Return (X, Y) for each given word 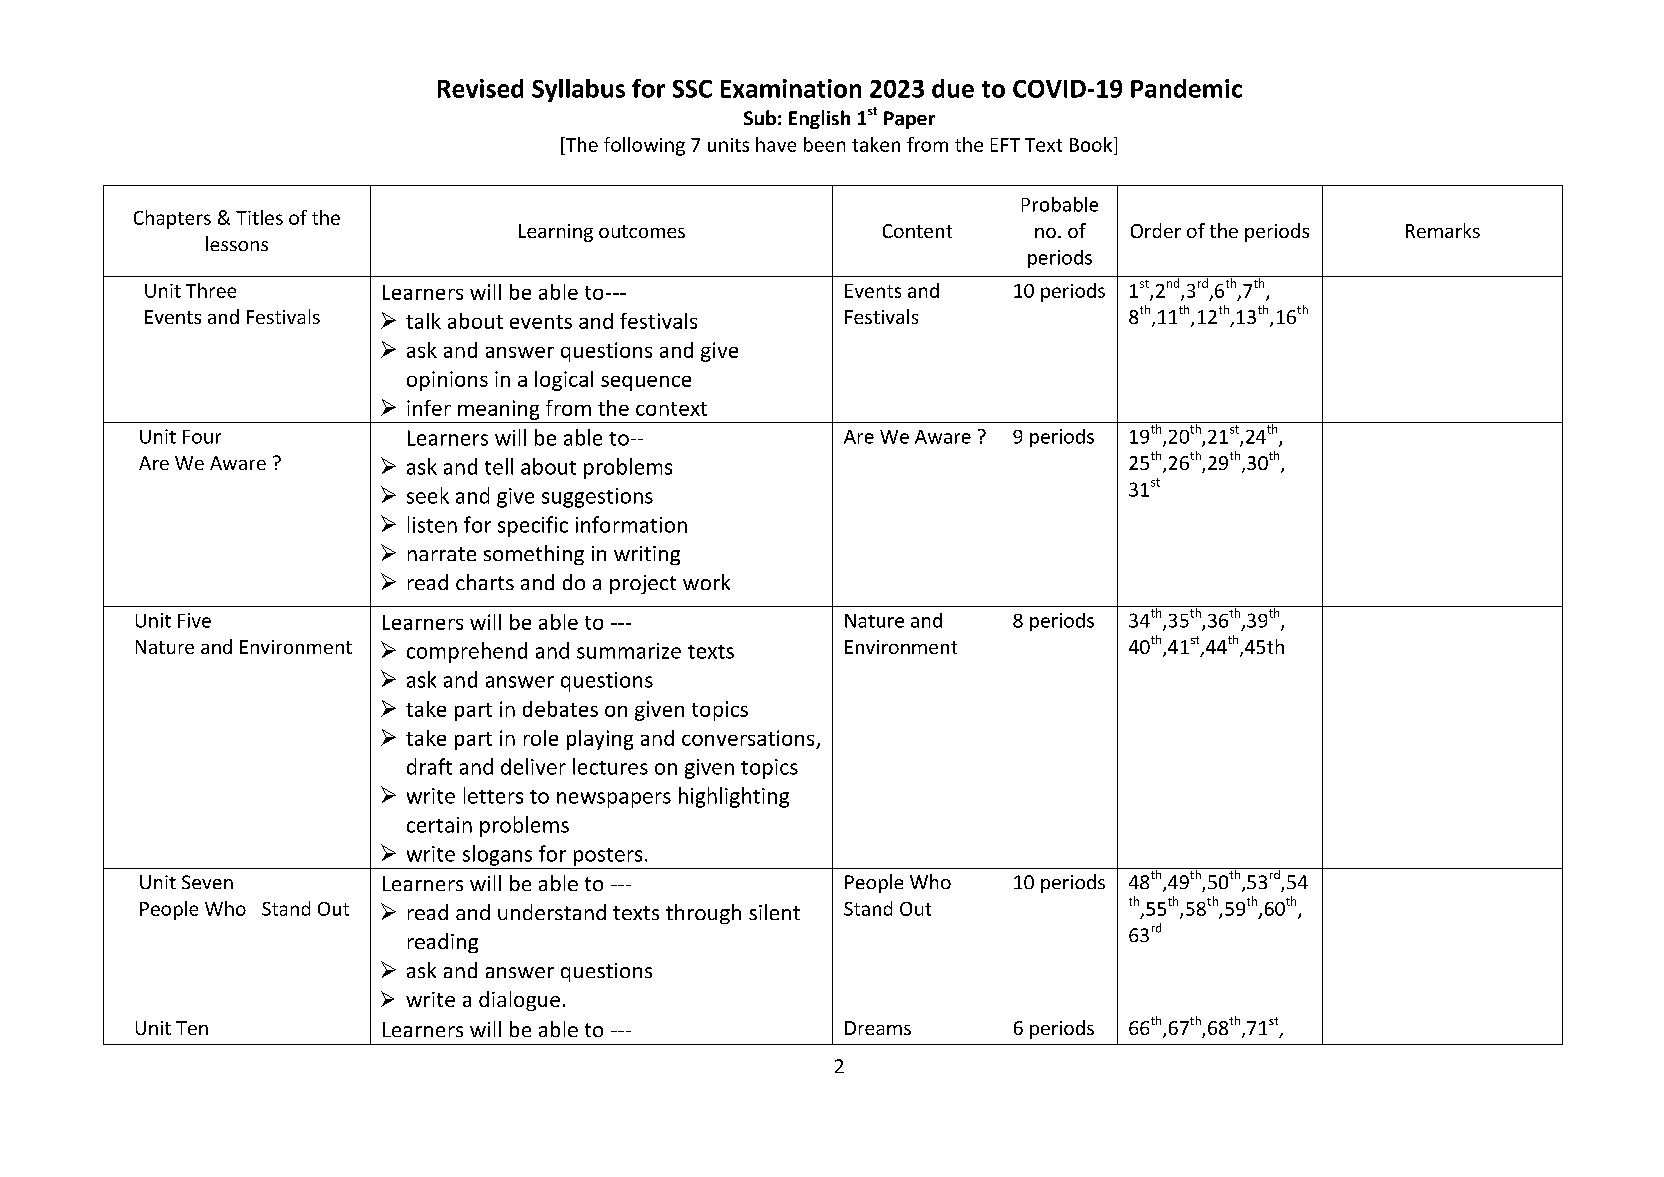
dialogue (519, 1001)
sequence (646, 383)
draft (429, 766)
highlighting (734, 797)
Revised (480, 88)
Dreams (878, 1028)
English (819, 119)
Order (1156, 230)
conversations (748, 738)
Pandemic (1186, 88)
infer (429, 408)
